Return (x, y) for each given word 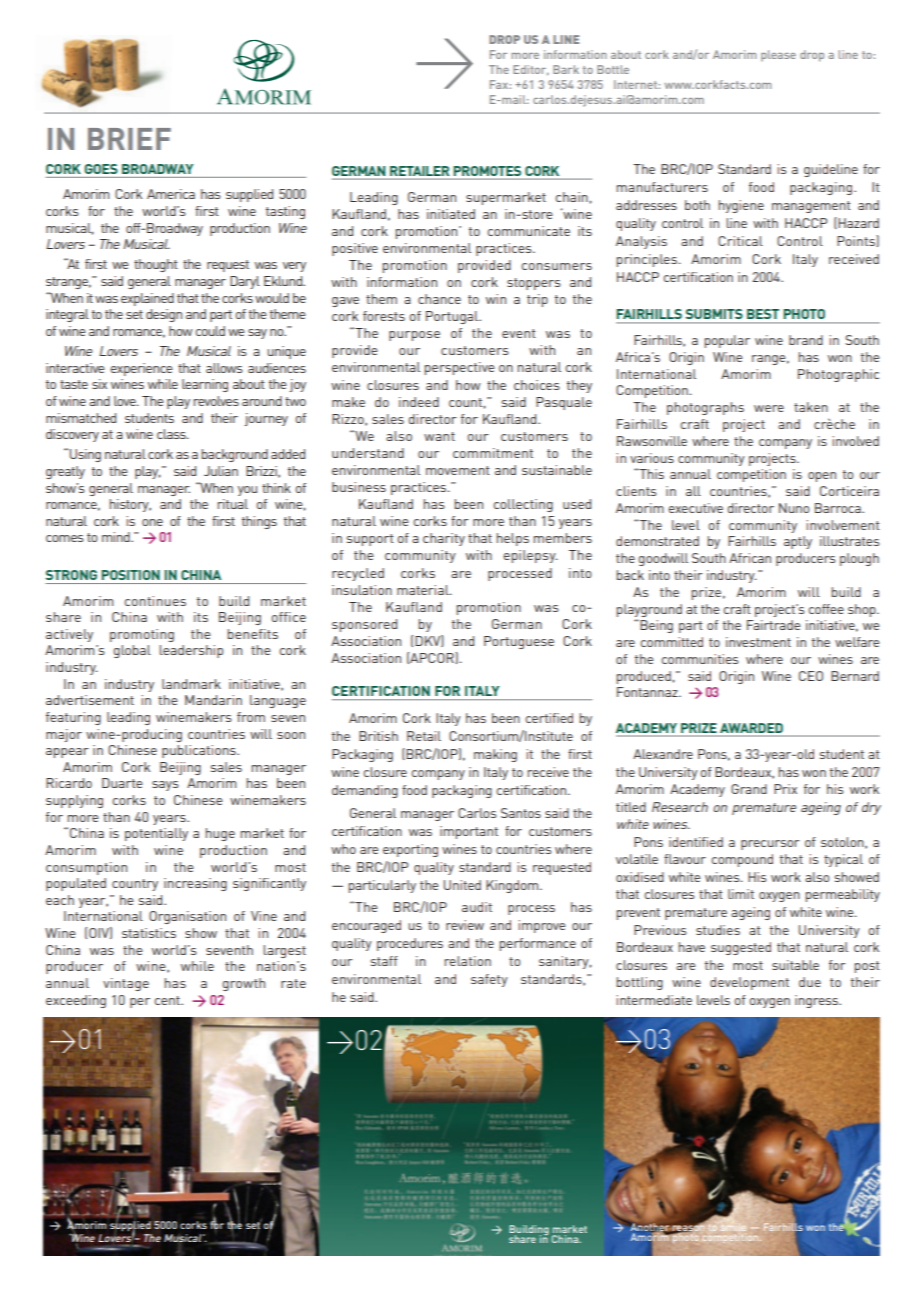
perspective (460, 368)
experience (141, 369)
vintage (126, 984)
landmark (191, 684)
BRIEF (129, 139)
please (778, 56)
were (769, 408)
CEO (811, 676)
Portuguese (519, 642)
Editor (531, 70)
